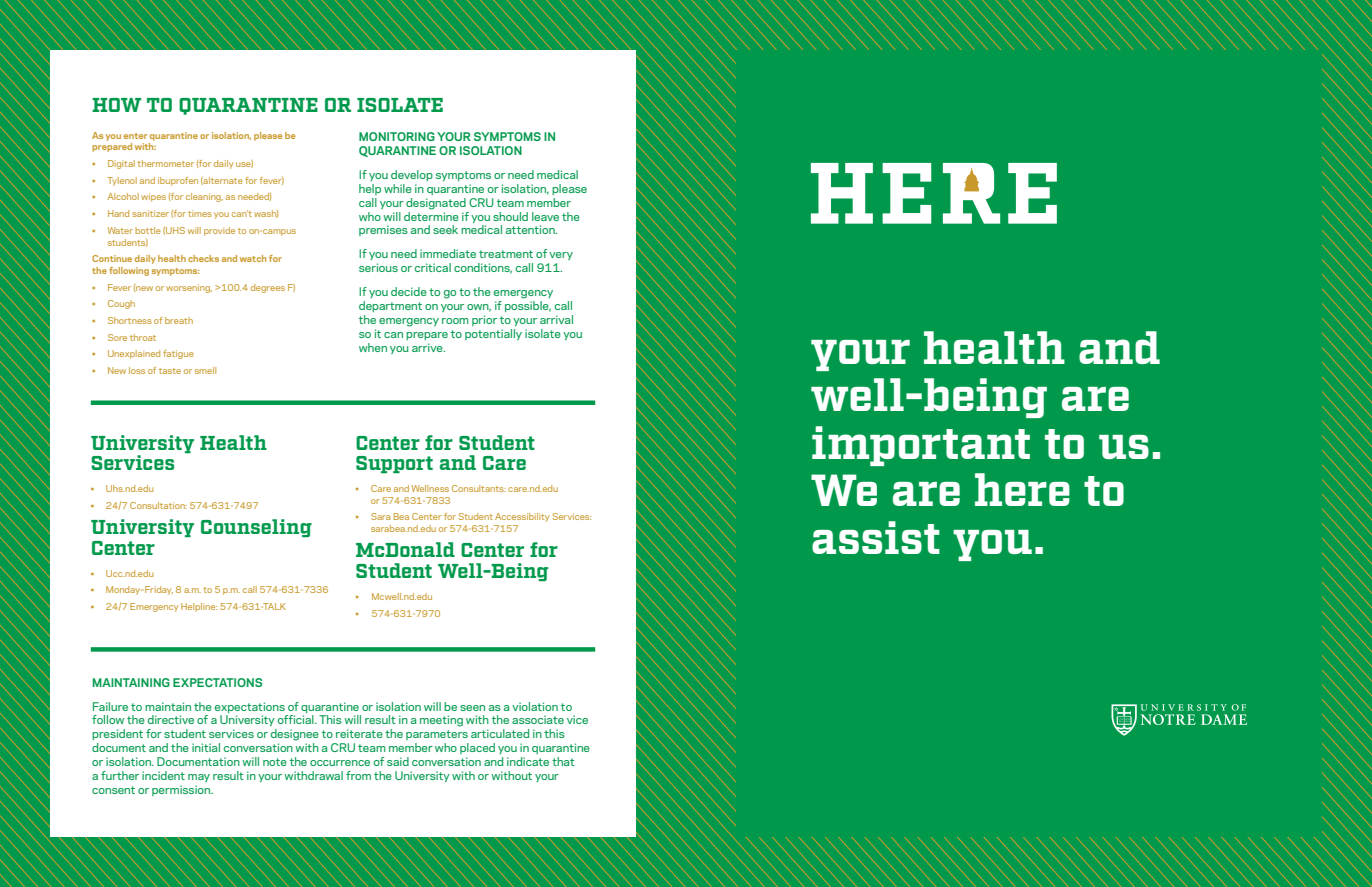  I want to click on violation, so click(535, 706).
